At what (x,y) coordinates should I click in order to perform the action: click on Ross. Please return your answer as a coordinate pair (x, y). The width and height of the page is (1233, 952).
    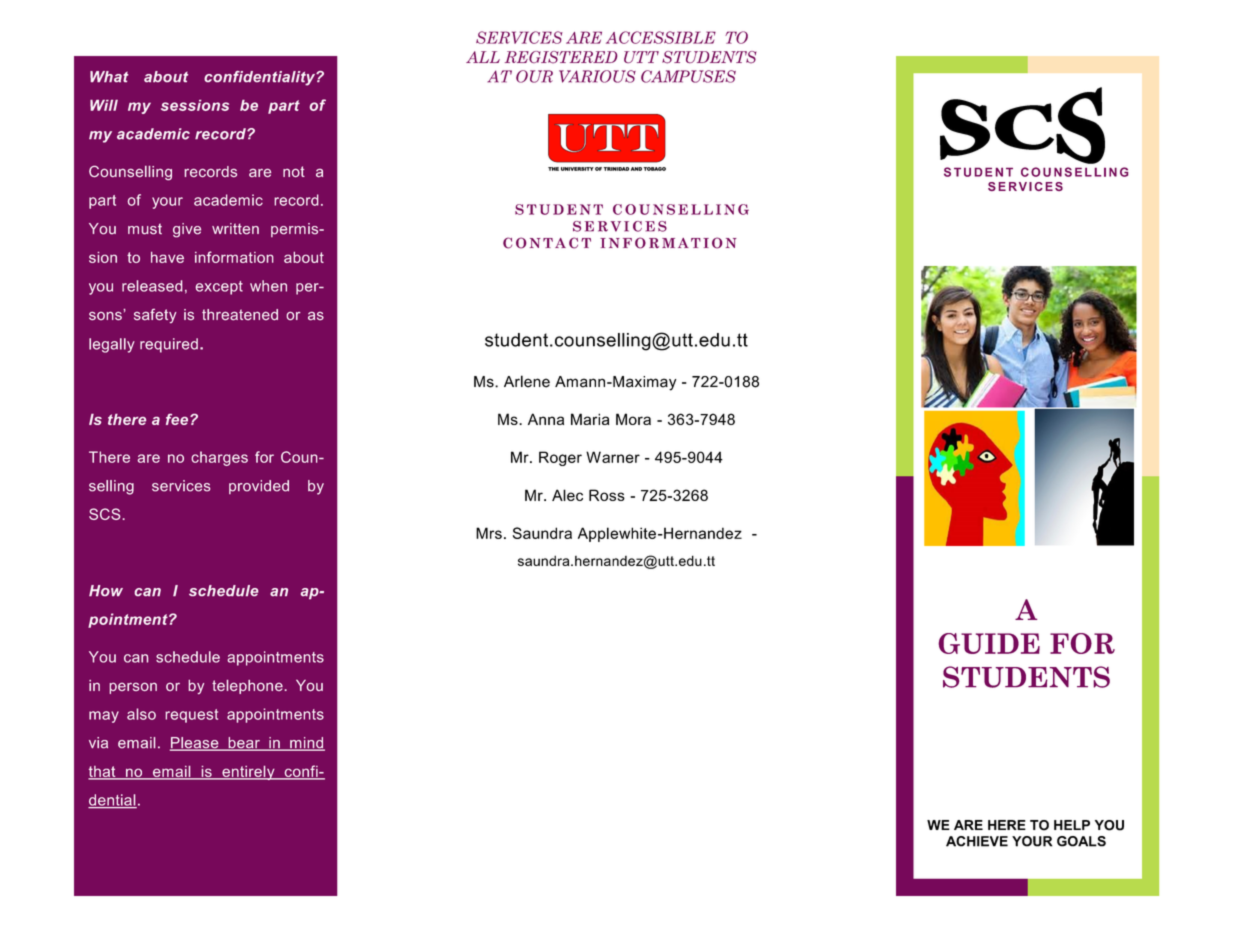
    Looking at the image, I should click on (607, 495).
